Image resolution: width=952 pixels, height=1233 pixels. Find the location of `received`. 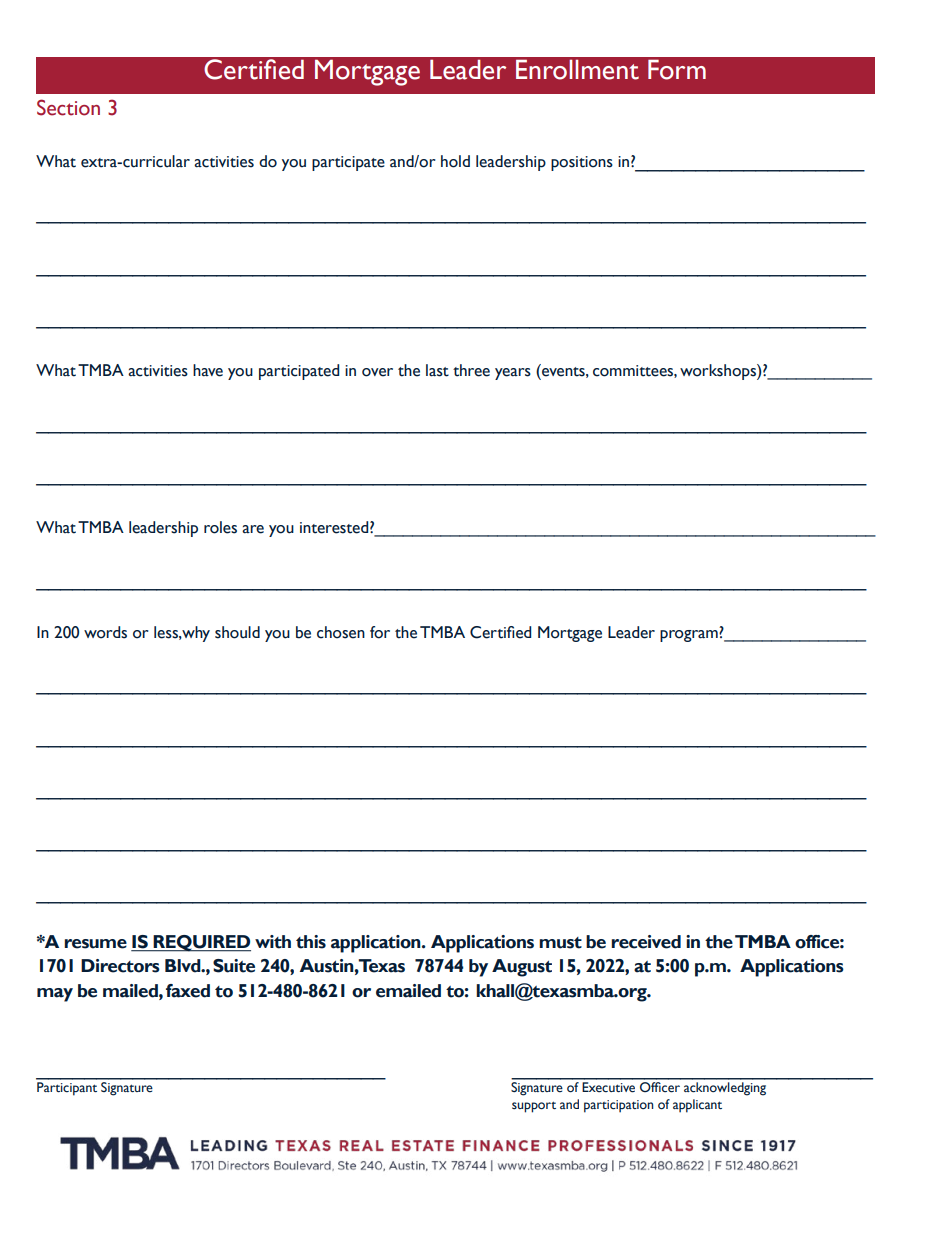

received is located at coordinates (646, 942).
